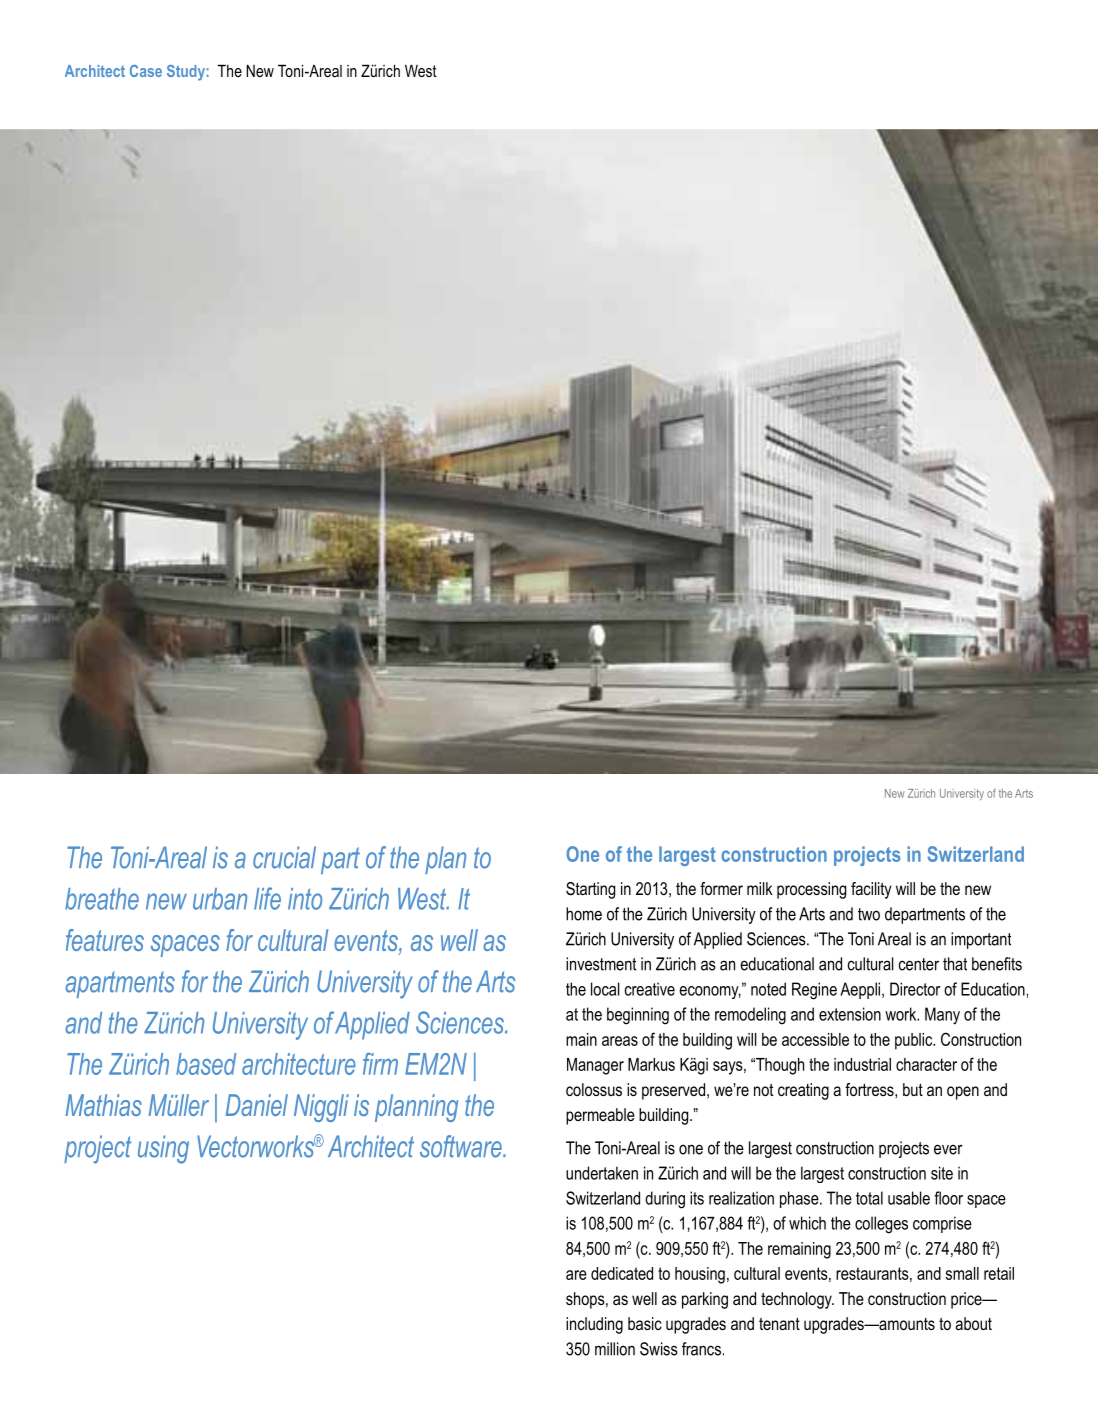 The width and height of the screenshot is (1098, 1421). What do you see at coordinates (811, 890) in the screenshot?
I see `processing` at bounding box center [811, 890].
